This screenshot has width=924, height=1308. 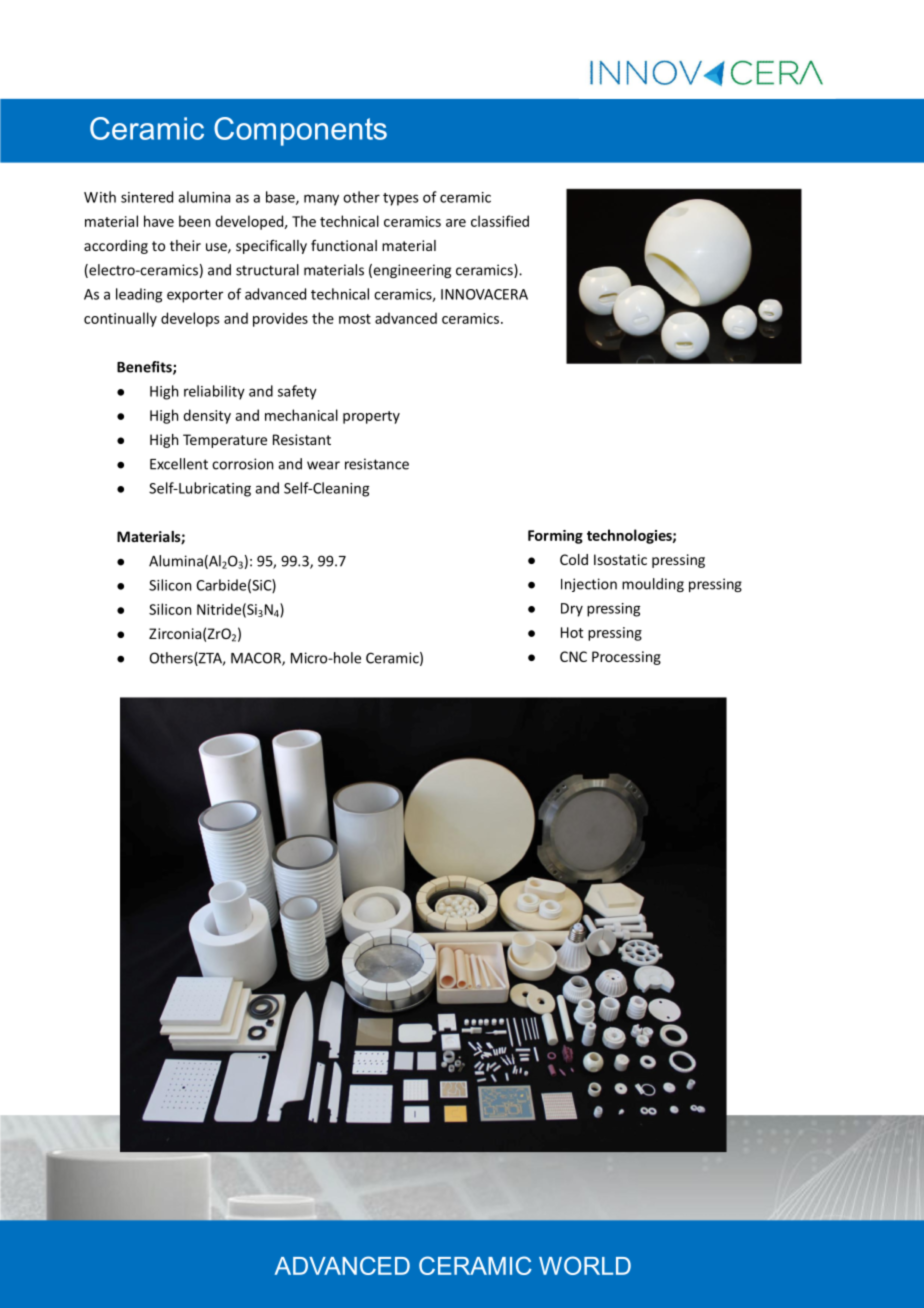 What do you see at coordinates (179, 464) in the screenshot?
I see `Excellent` at bounding box center [179, 464].
